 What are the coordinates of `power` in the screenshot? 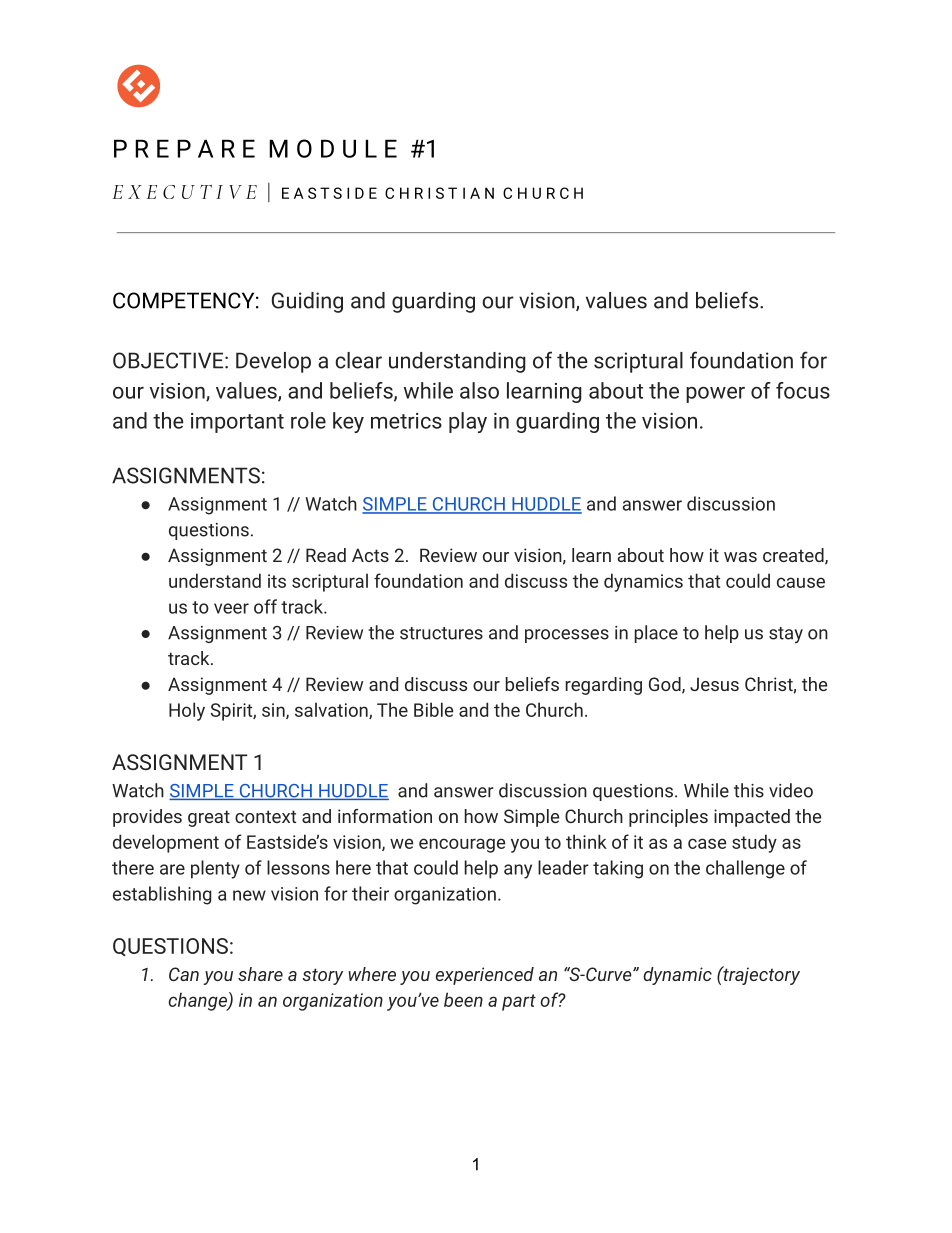 It's located at (715, 395).
